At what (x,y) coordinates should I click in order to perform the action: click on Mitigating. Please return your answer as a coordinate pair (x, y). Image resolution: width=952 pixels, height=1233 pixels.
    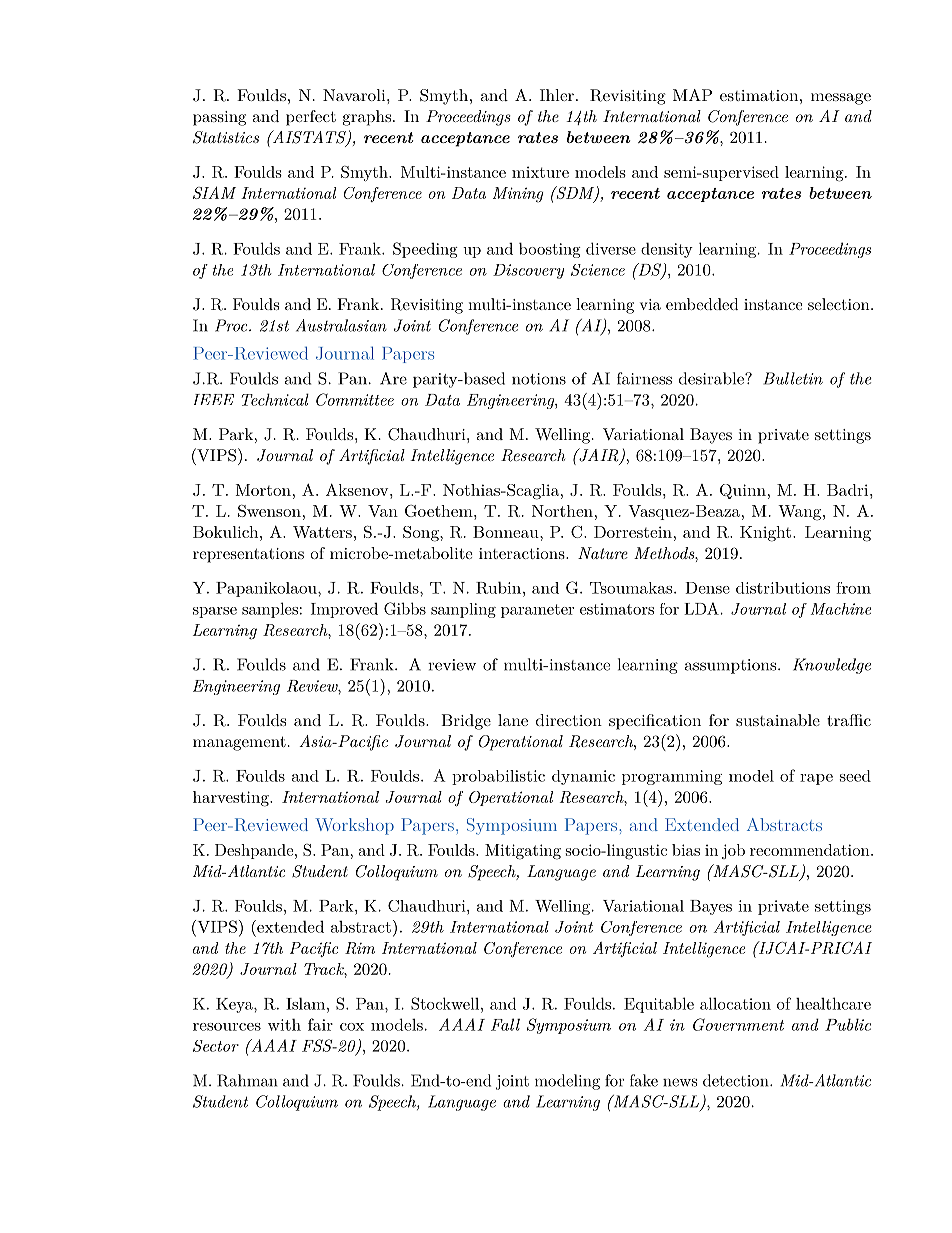
    Looking at the image, I should click on (523, 852).
